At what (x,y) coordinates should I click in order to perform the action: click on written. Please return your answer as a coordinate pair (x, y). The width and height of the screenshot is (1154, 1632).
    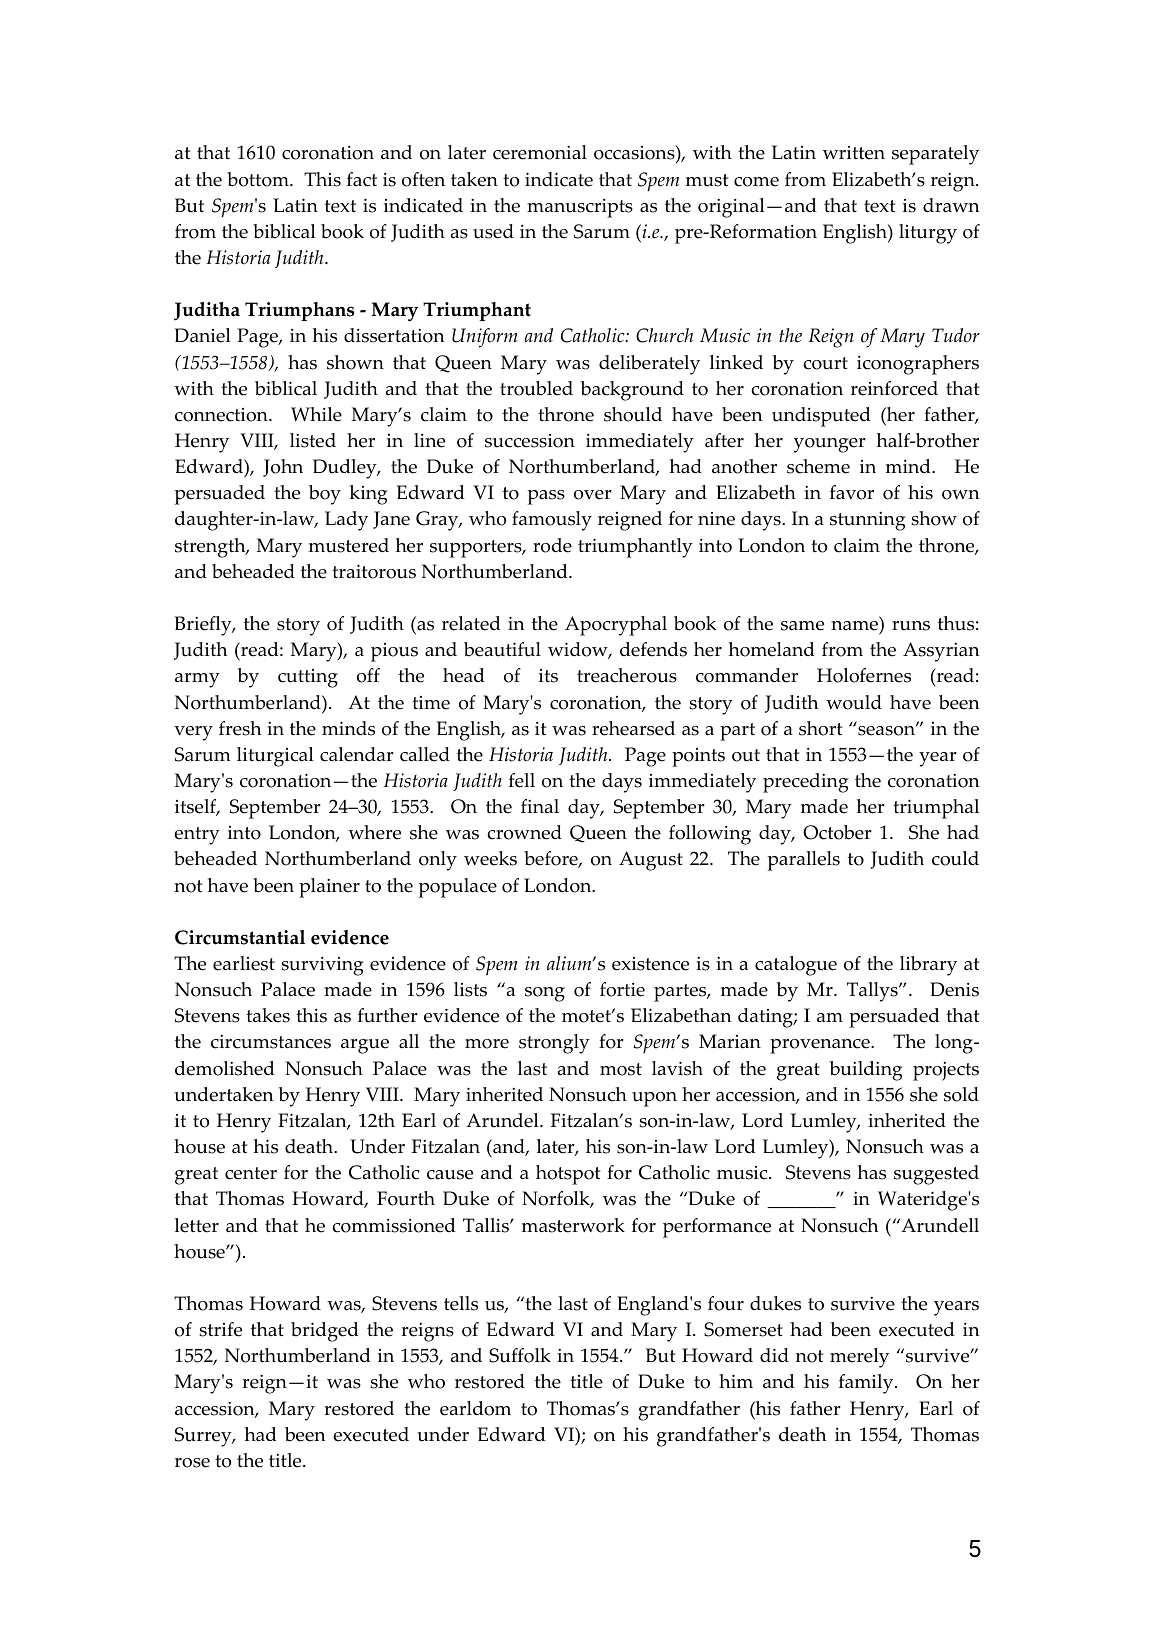
    Looking at the image, I should click on (854, 153).
